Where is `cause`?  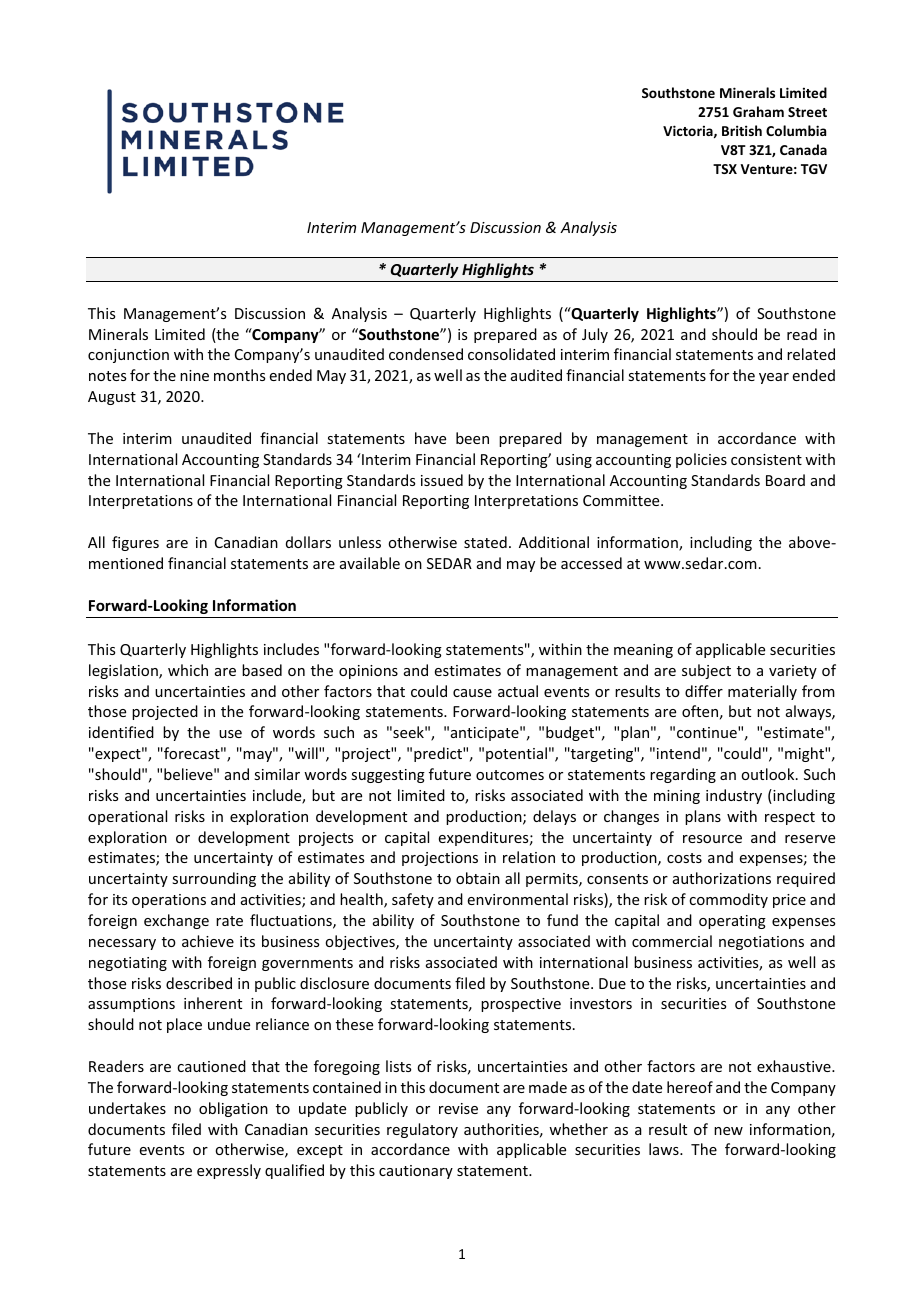 cause is located at coordinates (472, 693).
